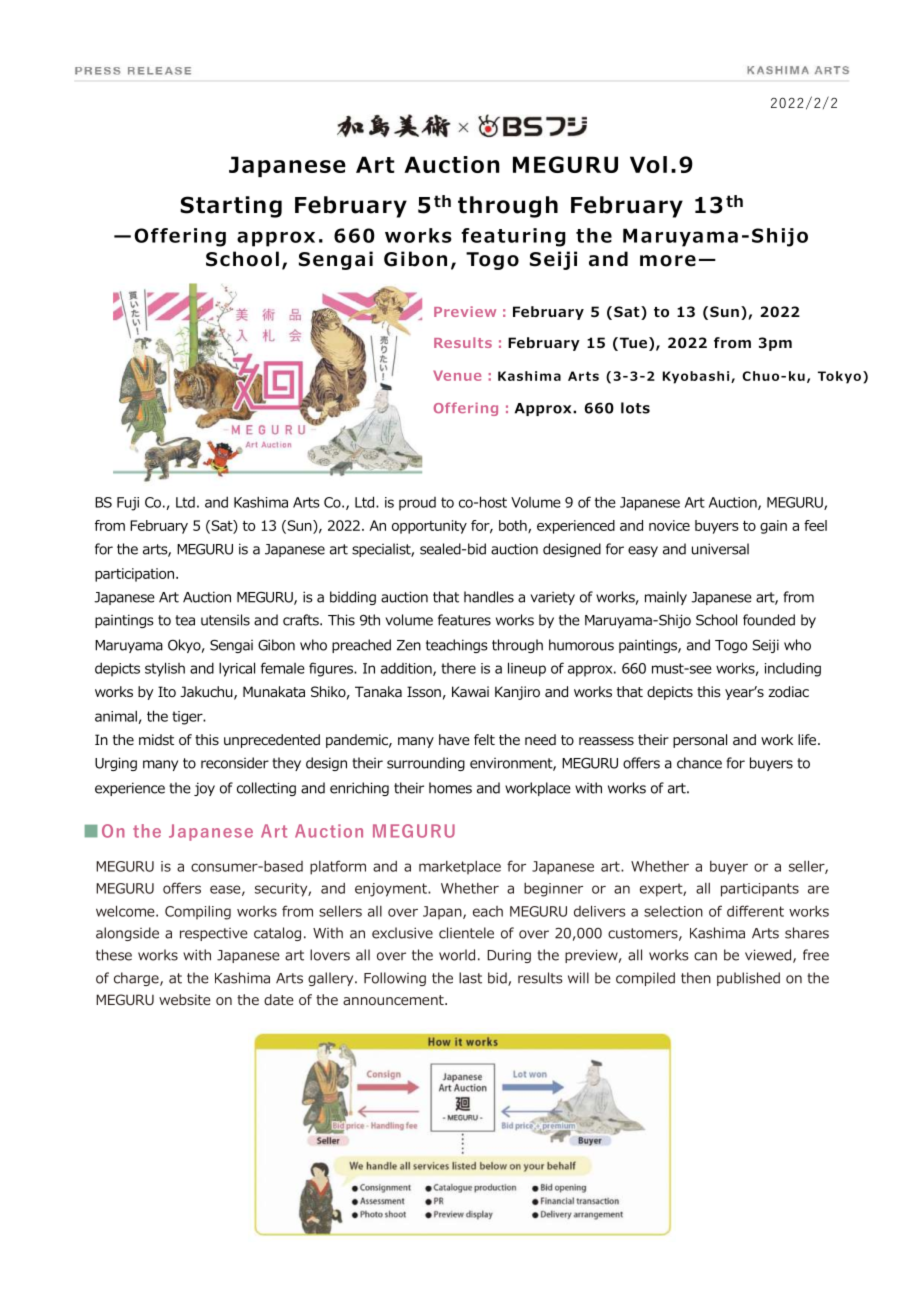  Describe the element at coordinates (231, 207) in the image. I see `Starting` at that location.
